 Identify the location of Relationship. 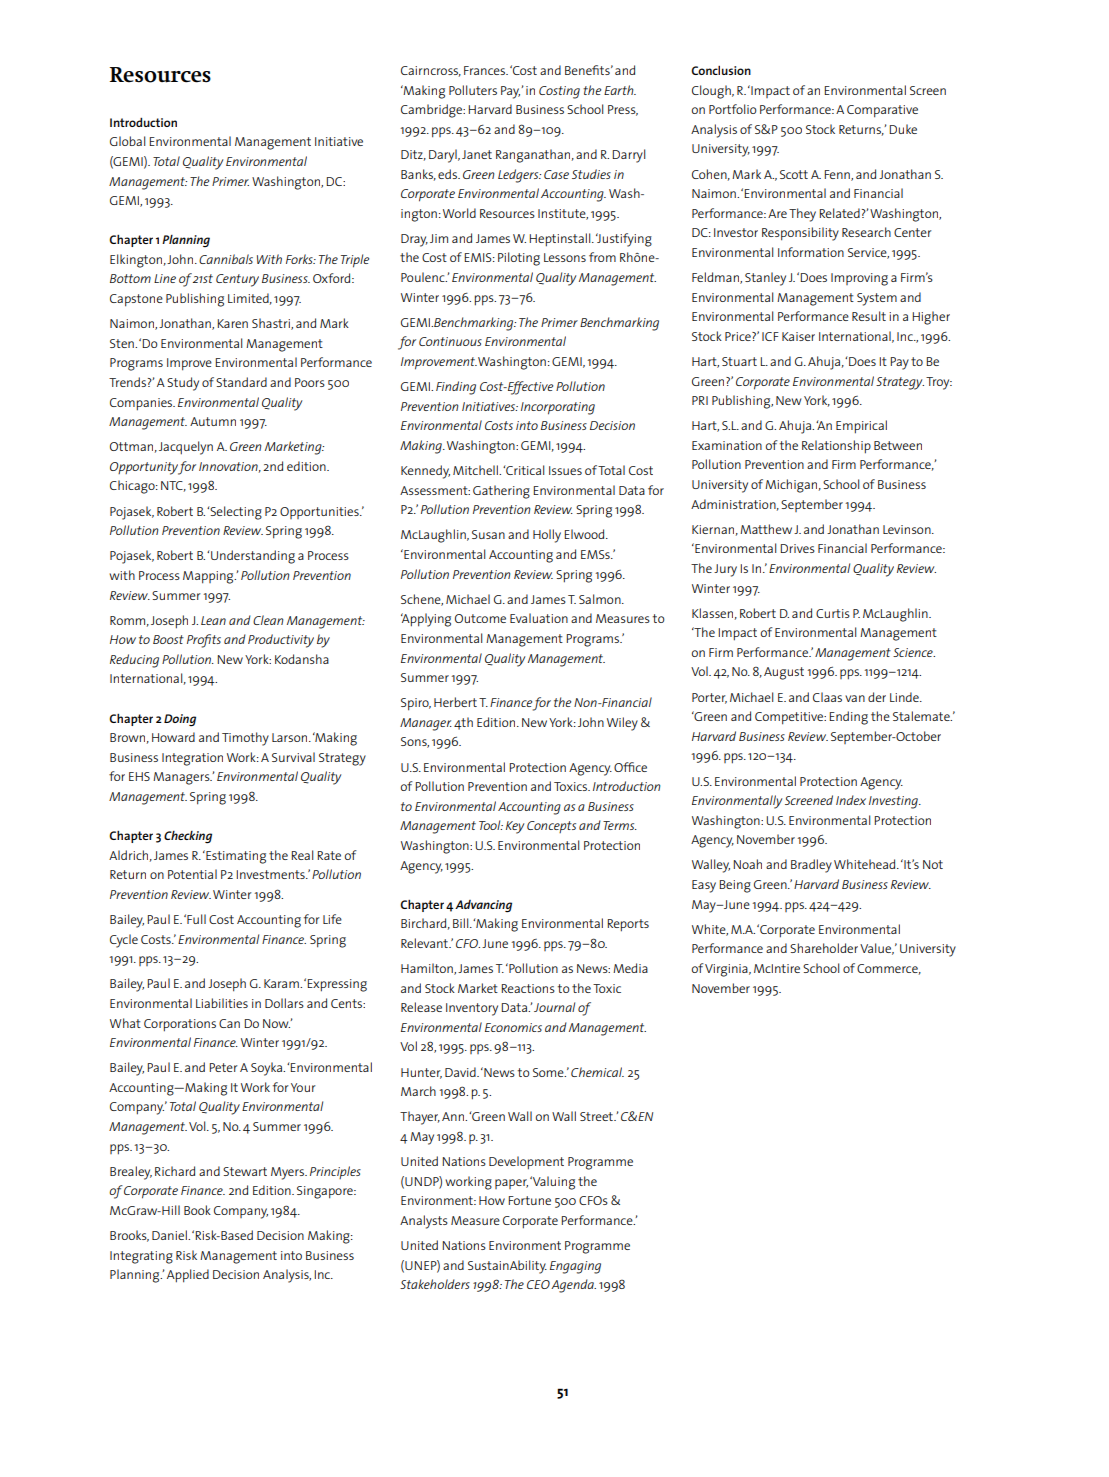
(836, 447).
